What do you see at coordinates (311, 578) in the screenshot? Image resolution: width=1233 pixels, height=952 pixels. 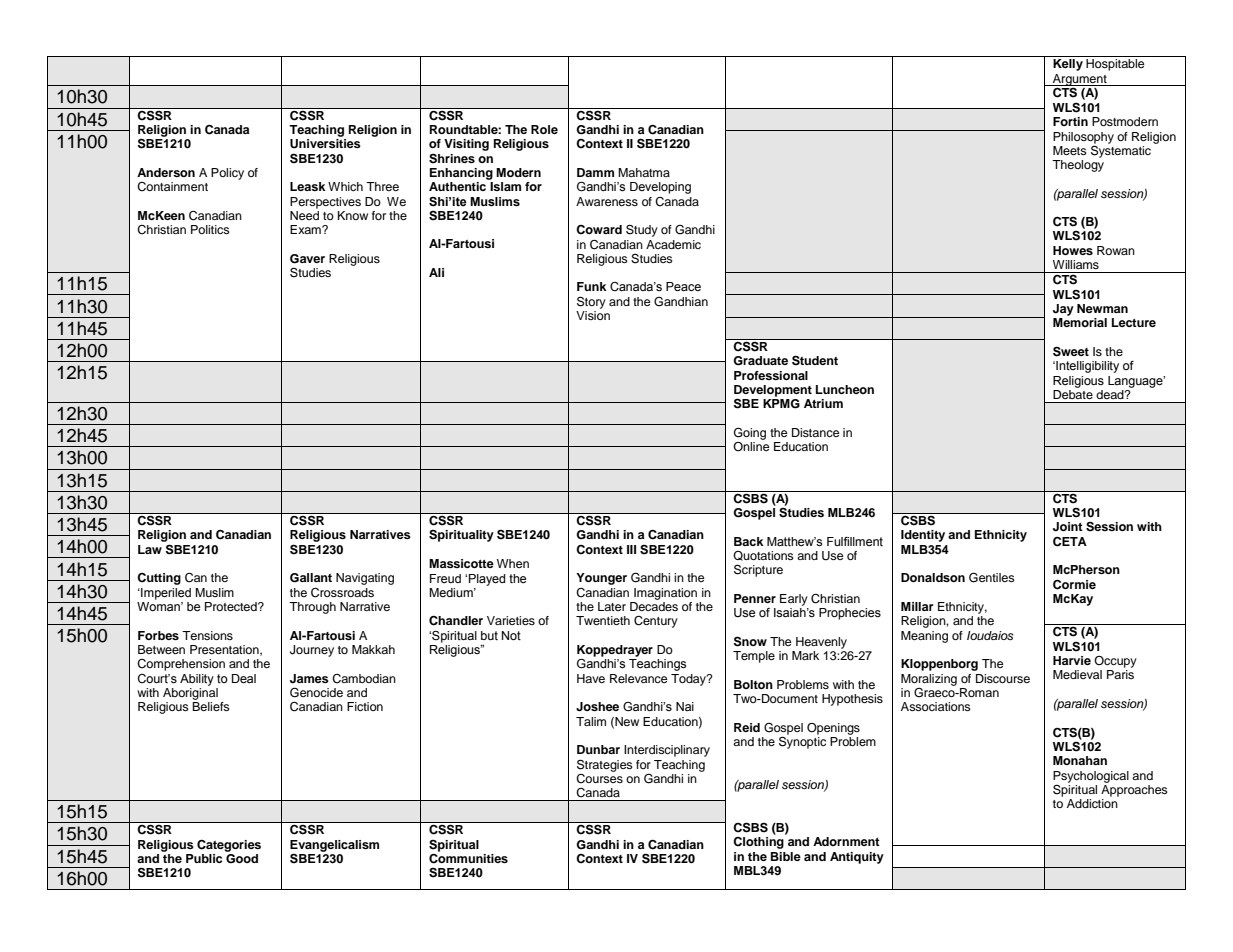 I see `Gallant` at bounding box center [311, 578].
